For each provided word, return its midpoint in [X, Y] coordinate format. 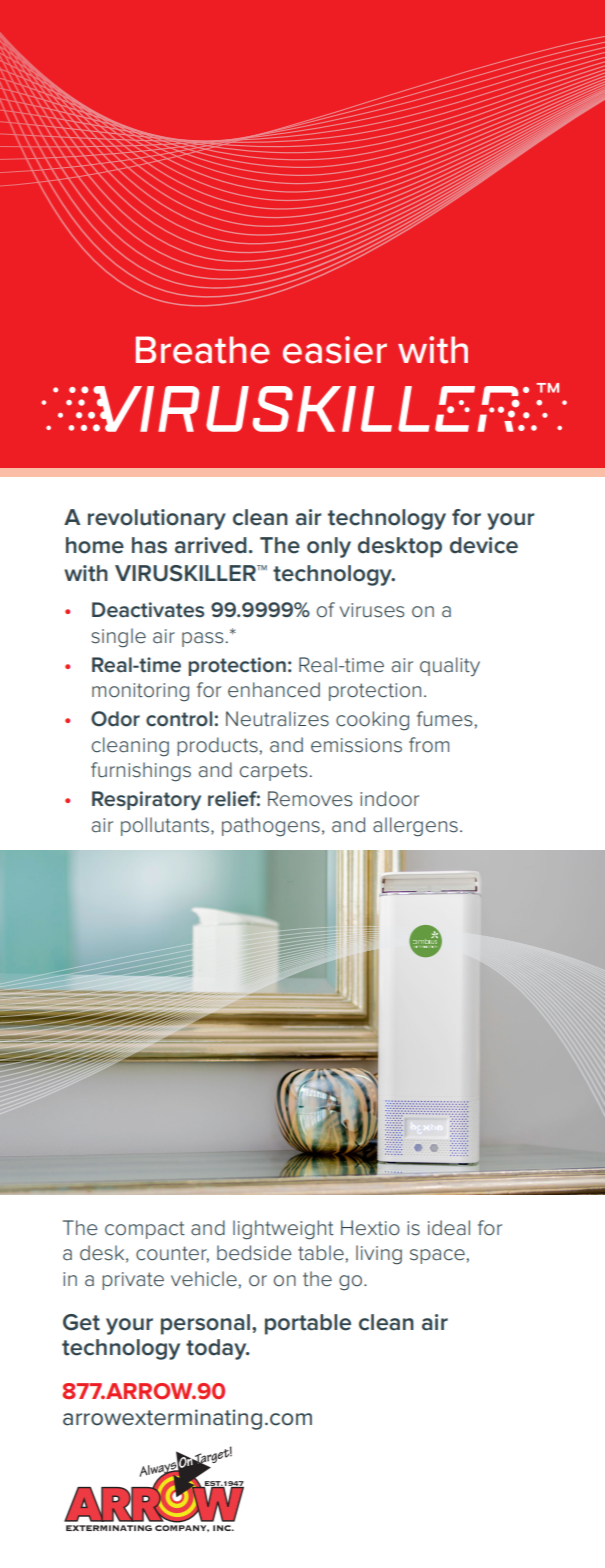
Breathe [203, 350]
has [149, 545]
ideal [449, 1228]
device [484, 545]
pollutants [166, 826]
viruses [372, 610]
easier [335, 350]
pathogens [271, 827]
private [133, 1281]
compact [145, 1230]
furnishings [141, 772]
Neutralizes [277, 719]
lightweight [283, 1230]
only [329, 547]
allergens [415, 827]
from [429, 745]
